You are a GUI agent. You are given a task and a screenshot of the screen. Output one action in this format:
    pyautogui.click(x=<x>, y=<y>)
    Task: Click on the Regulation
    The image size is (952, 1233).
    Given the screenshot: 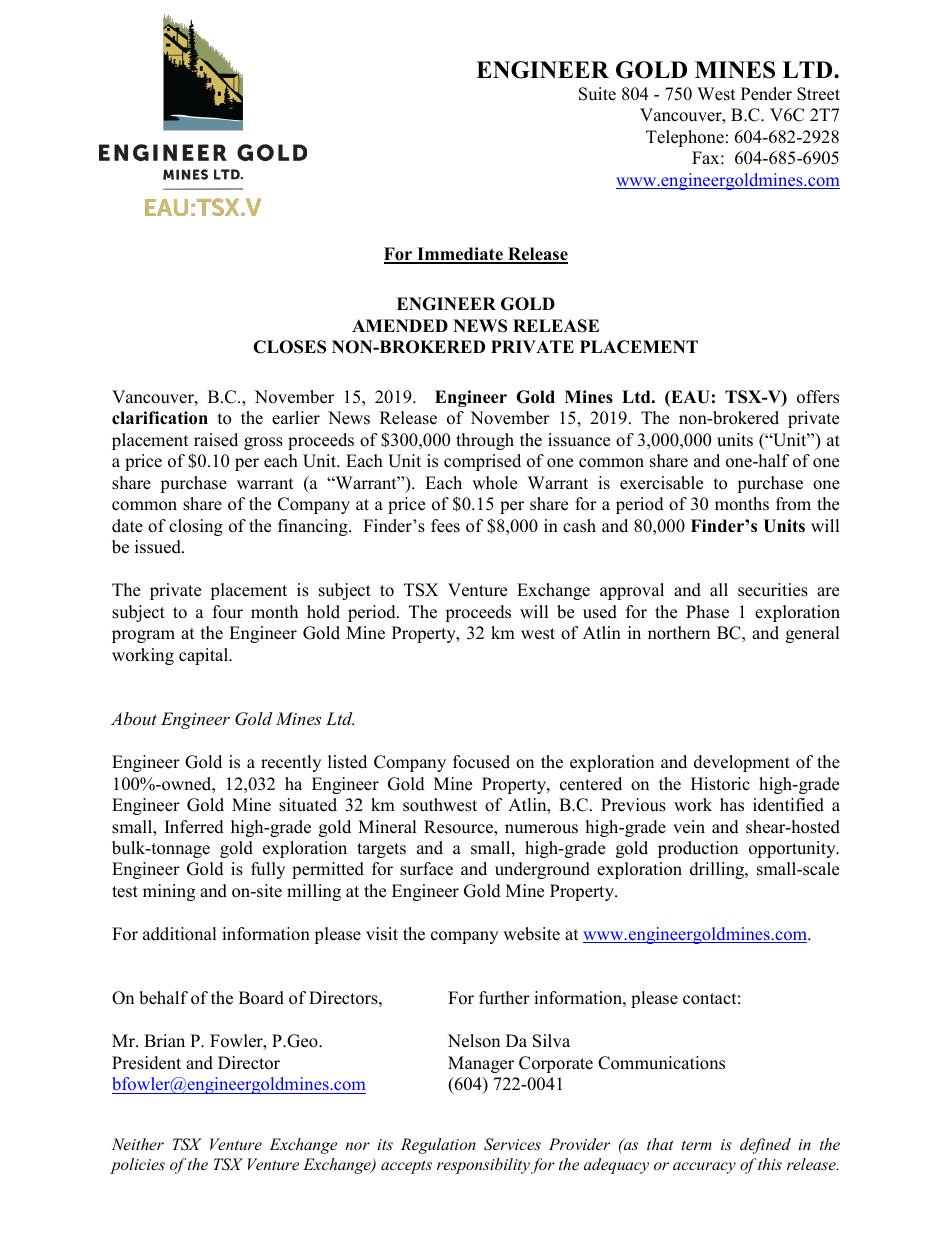 What is the action you would take?
    pyautogui.click(x=438, y=1146)
